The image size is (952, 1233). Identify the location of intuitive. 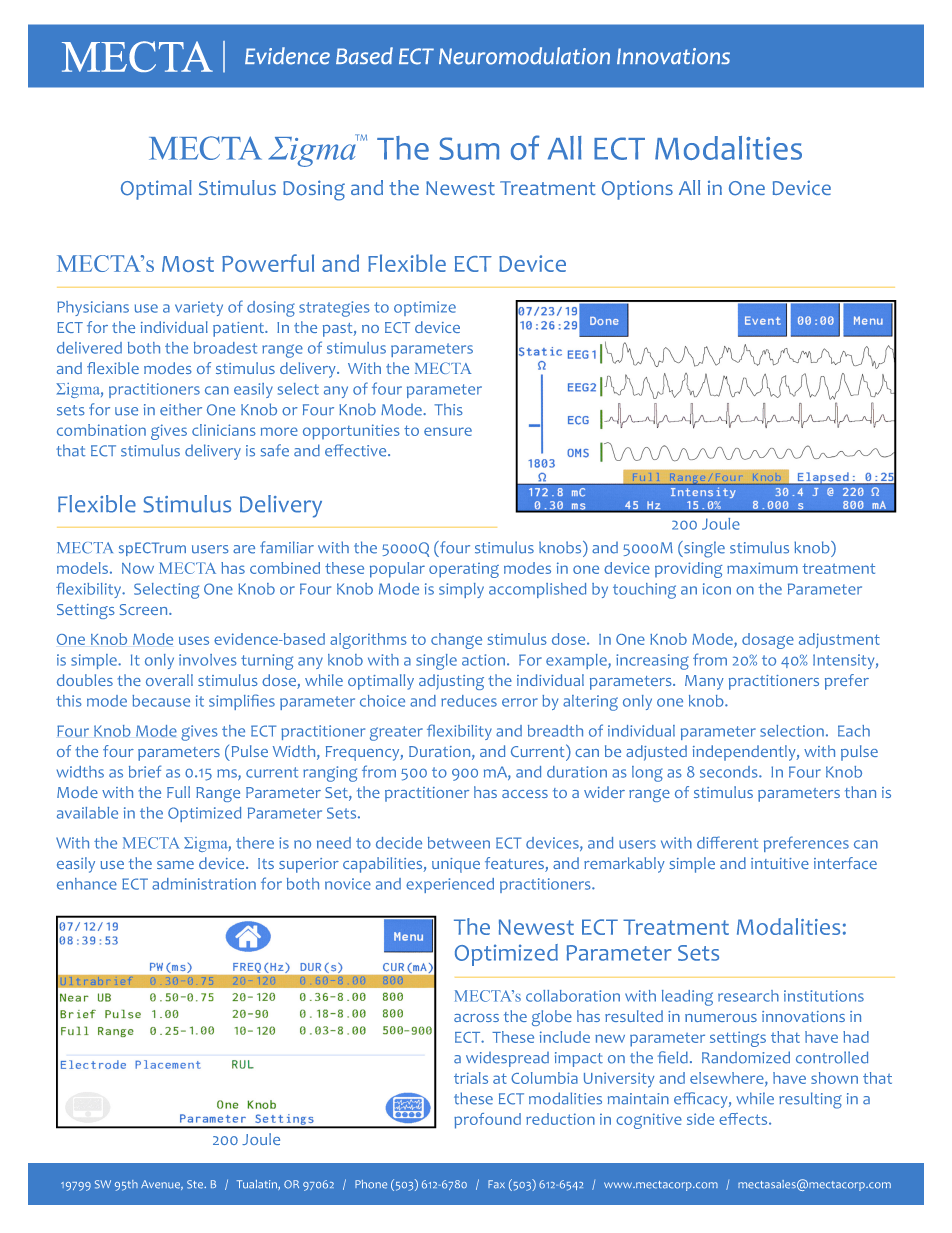
(780, 863).
